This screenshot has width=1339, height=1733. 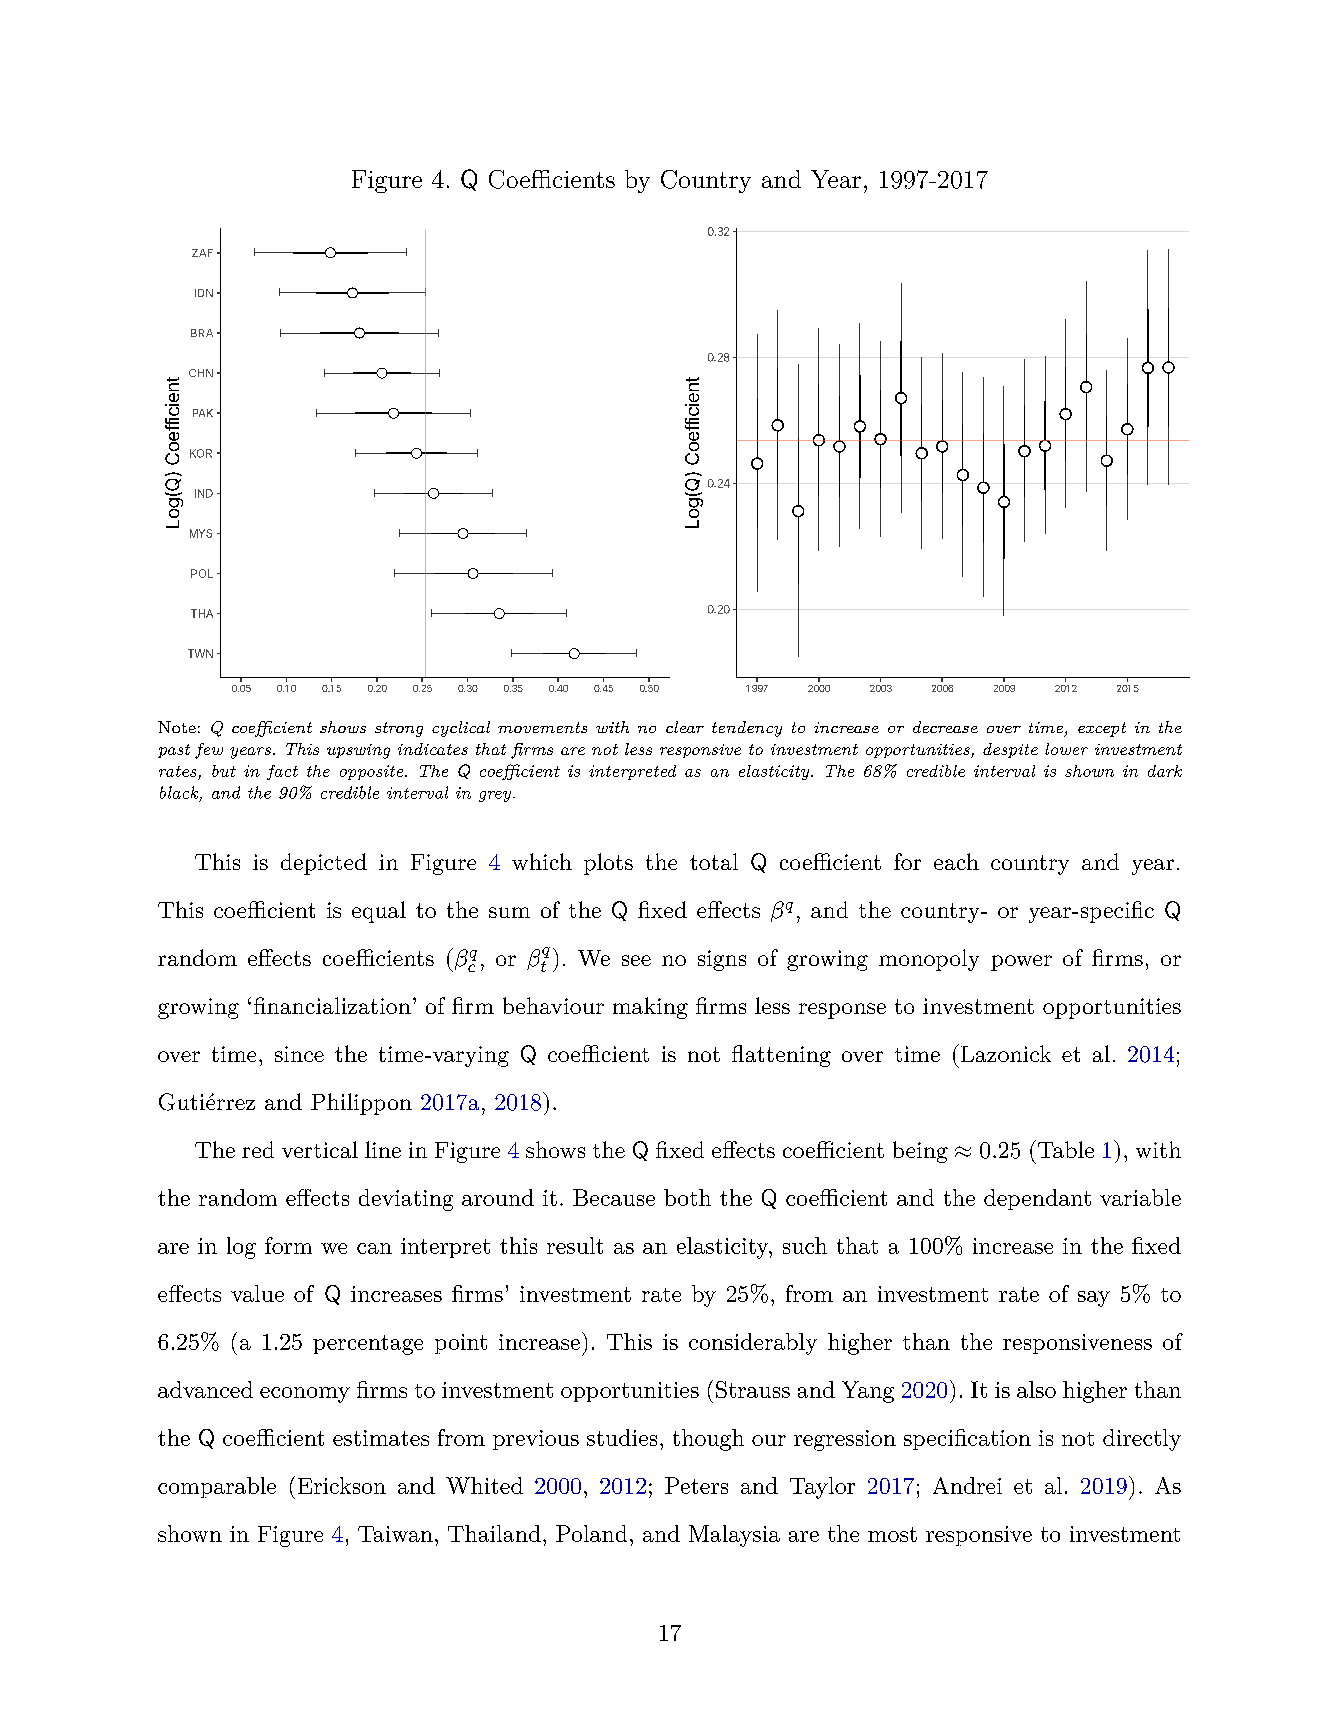 I want to click on except, so click(x=1102, y=729).
